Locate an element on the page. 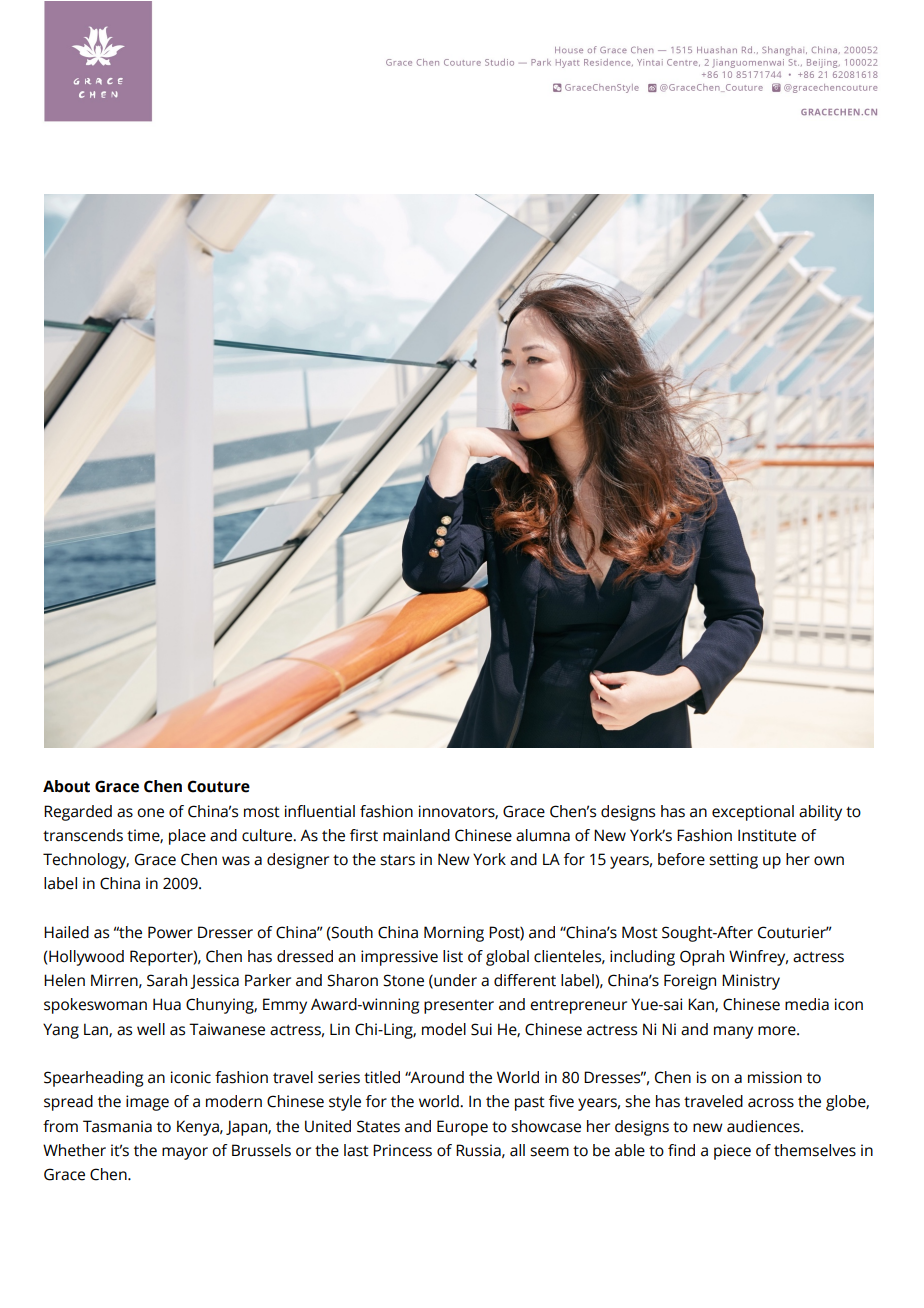 This image has height=1308, width=924. Princess is located at coordinates (402, 1150).
